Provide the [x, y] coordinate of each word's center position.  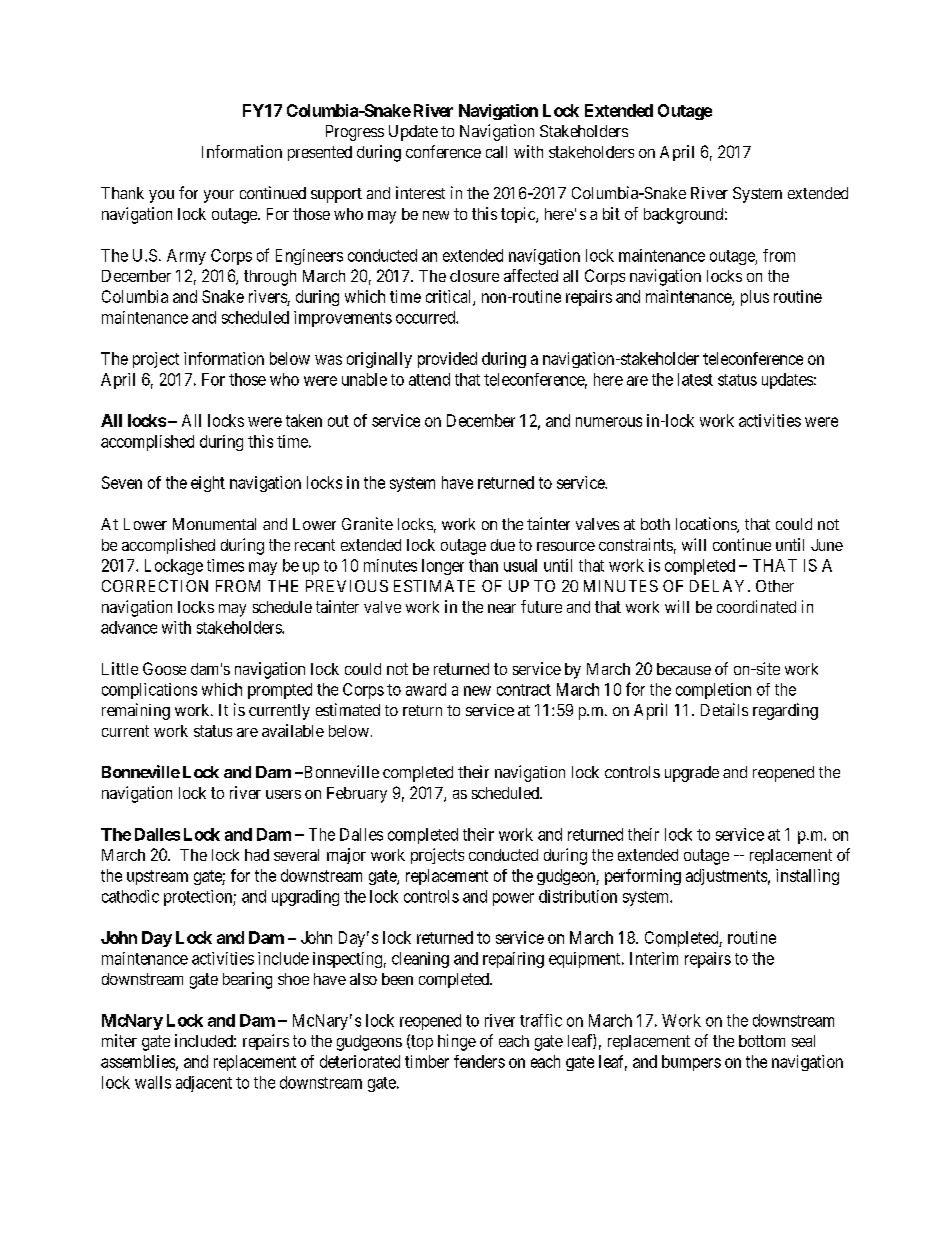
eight [208, 484]
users [283, 794]
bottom [762, 1041]
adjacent [204, 1084]
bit [611, 213]
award [426, 689]
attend [429, 379]
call [496, 152]
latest [695, 379]
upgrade [692, 774]
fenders [479, 1061]
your [219, 196]
